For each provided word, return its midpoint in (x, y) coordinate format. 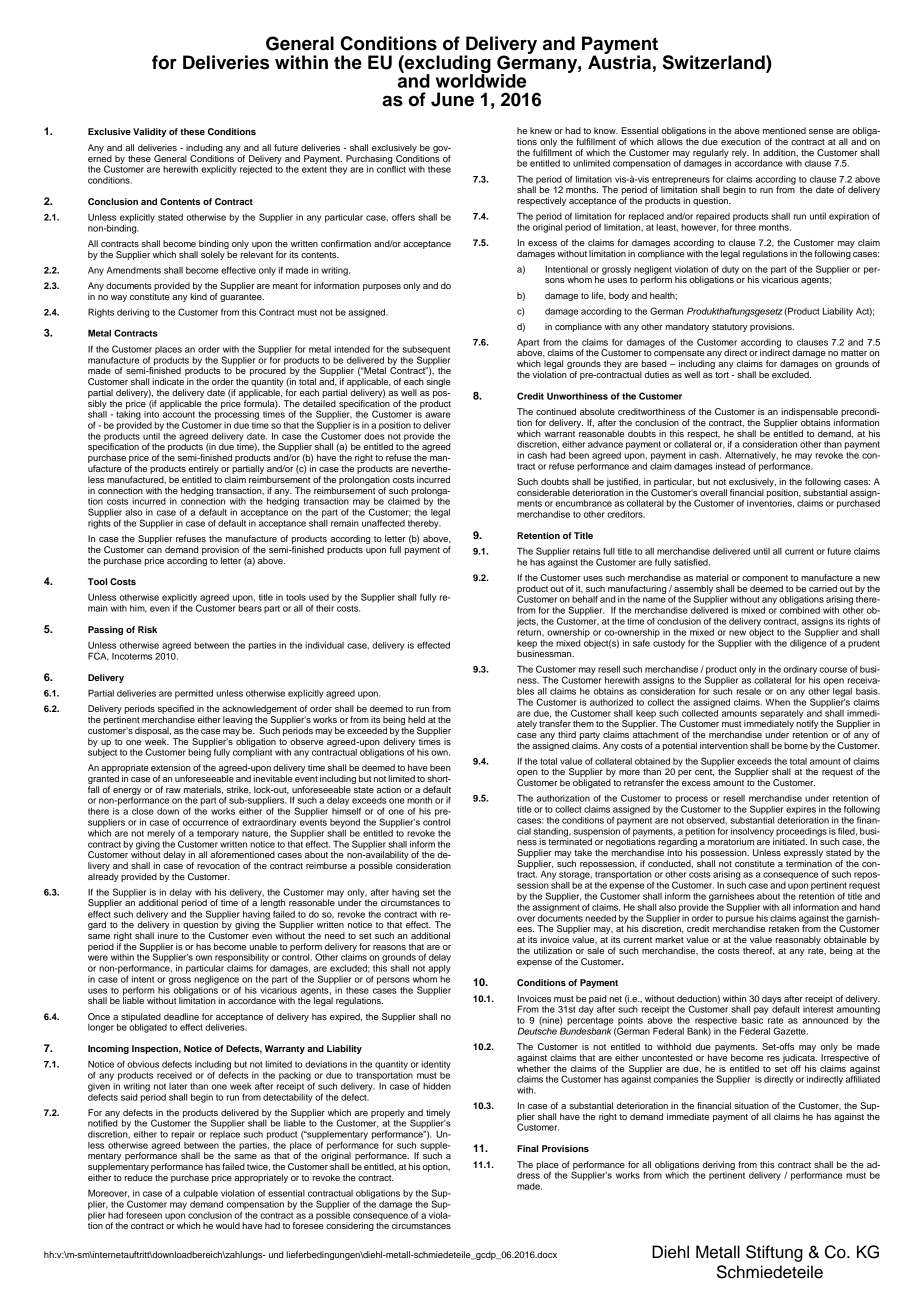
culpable (200, 1194)
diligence (808, 643)
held (416, 719)
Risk (147, 629)
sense (821, 131)
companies (676, 1080)
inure (168, 935)
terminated (570, 840)
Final (527, 1148)
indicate (168, 381)
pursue (740, 921)
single (438, 382)
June (452, 99)
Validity (150, 132)
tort (722, 375)
